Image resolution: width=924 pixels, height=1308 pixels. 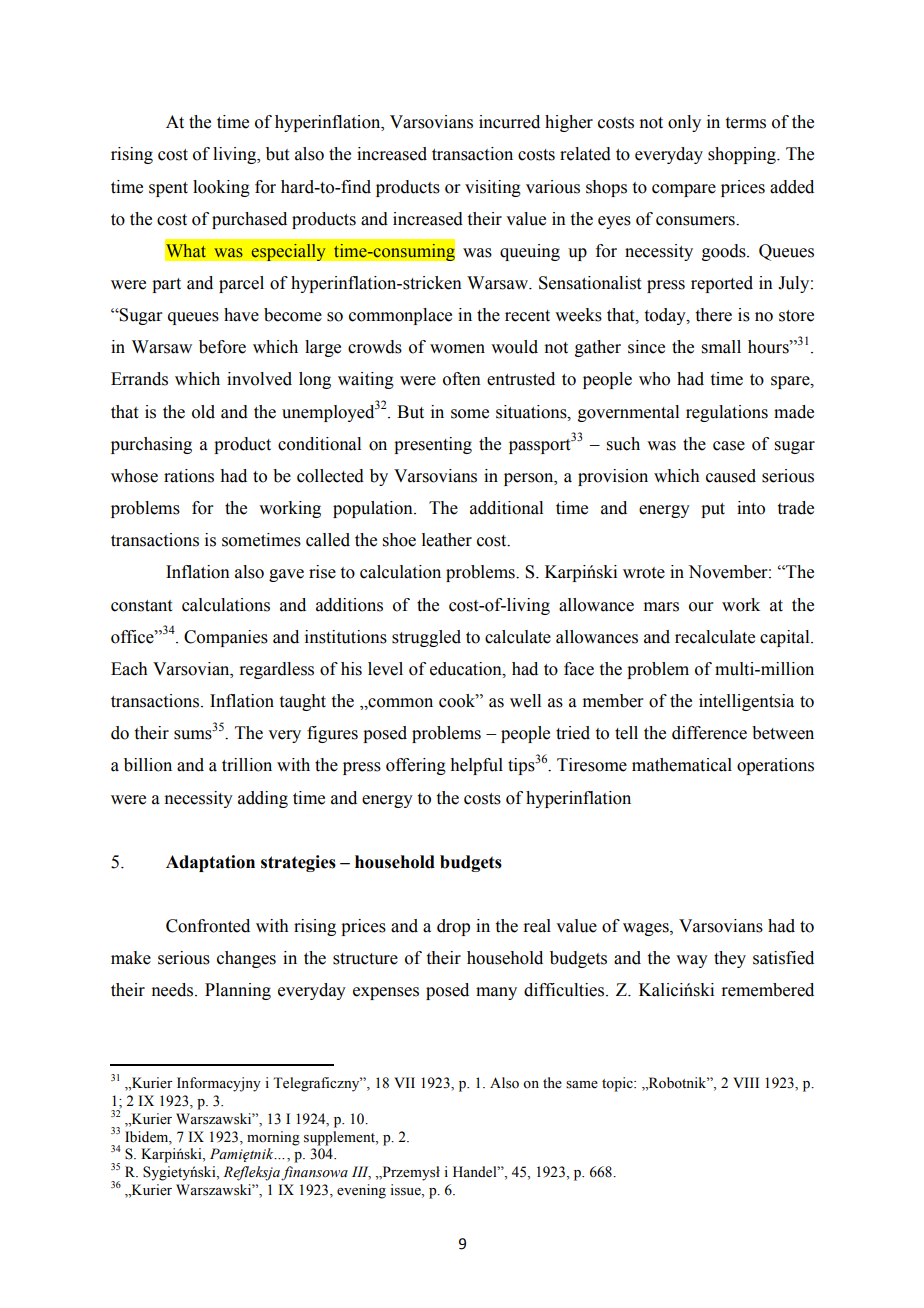 What do you see at coordinates (786, 638) in the image?
I see `capital` at bounding box center [786, 638].
